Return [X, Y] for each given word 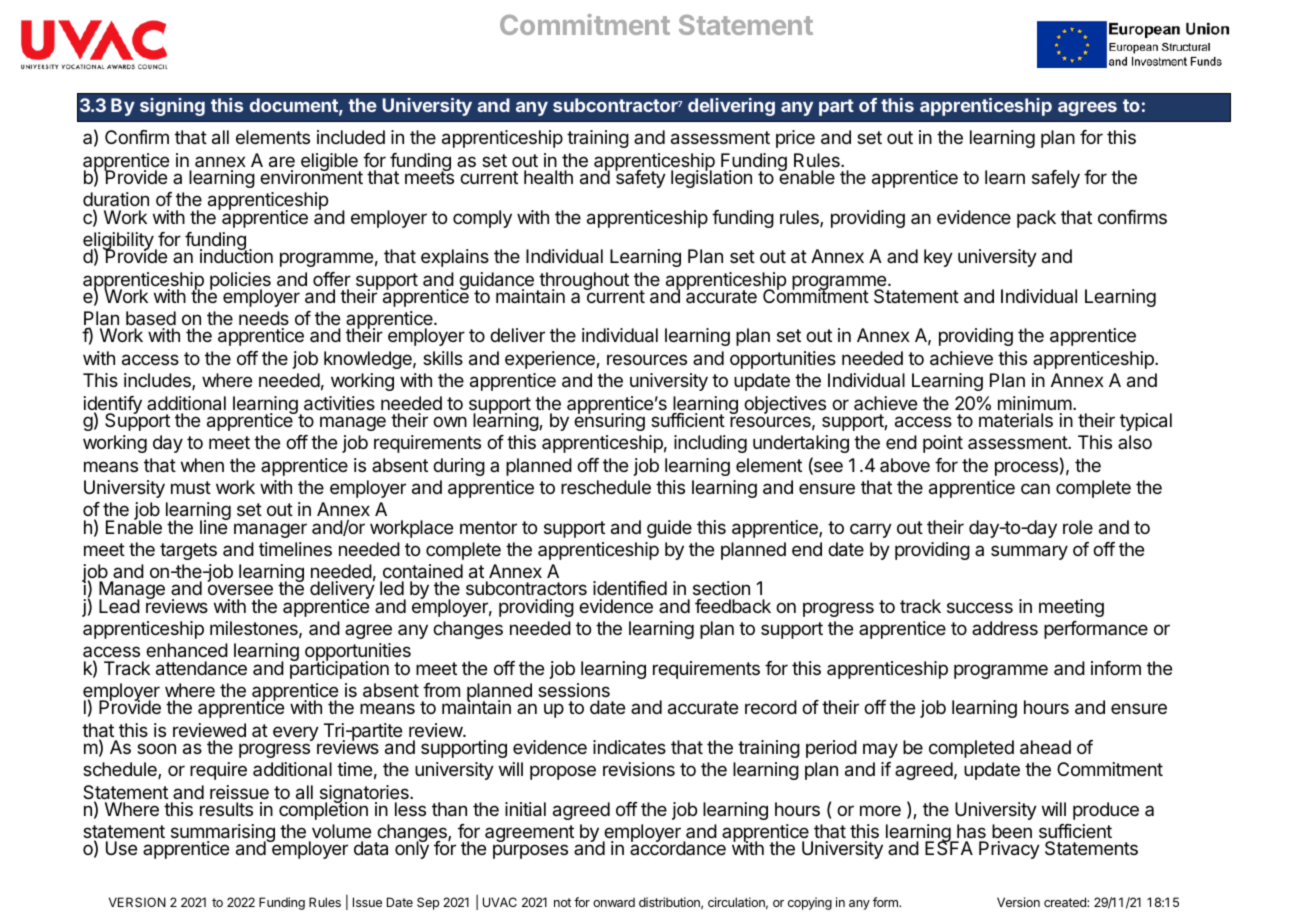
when [202, 465]
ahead [1045, 747]
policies [240, 282]
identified [630, 588]
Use [121, 848]
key [938, 258]
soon [156, 748]
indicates [629, 747]
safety [640, 178]
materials [1016, 420]
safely [1056, 179]
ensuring [609, 421]
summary [1029, 552]
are [282, 162]
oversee [240, 589]
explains [455, 258]
